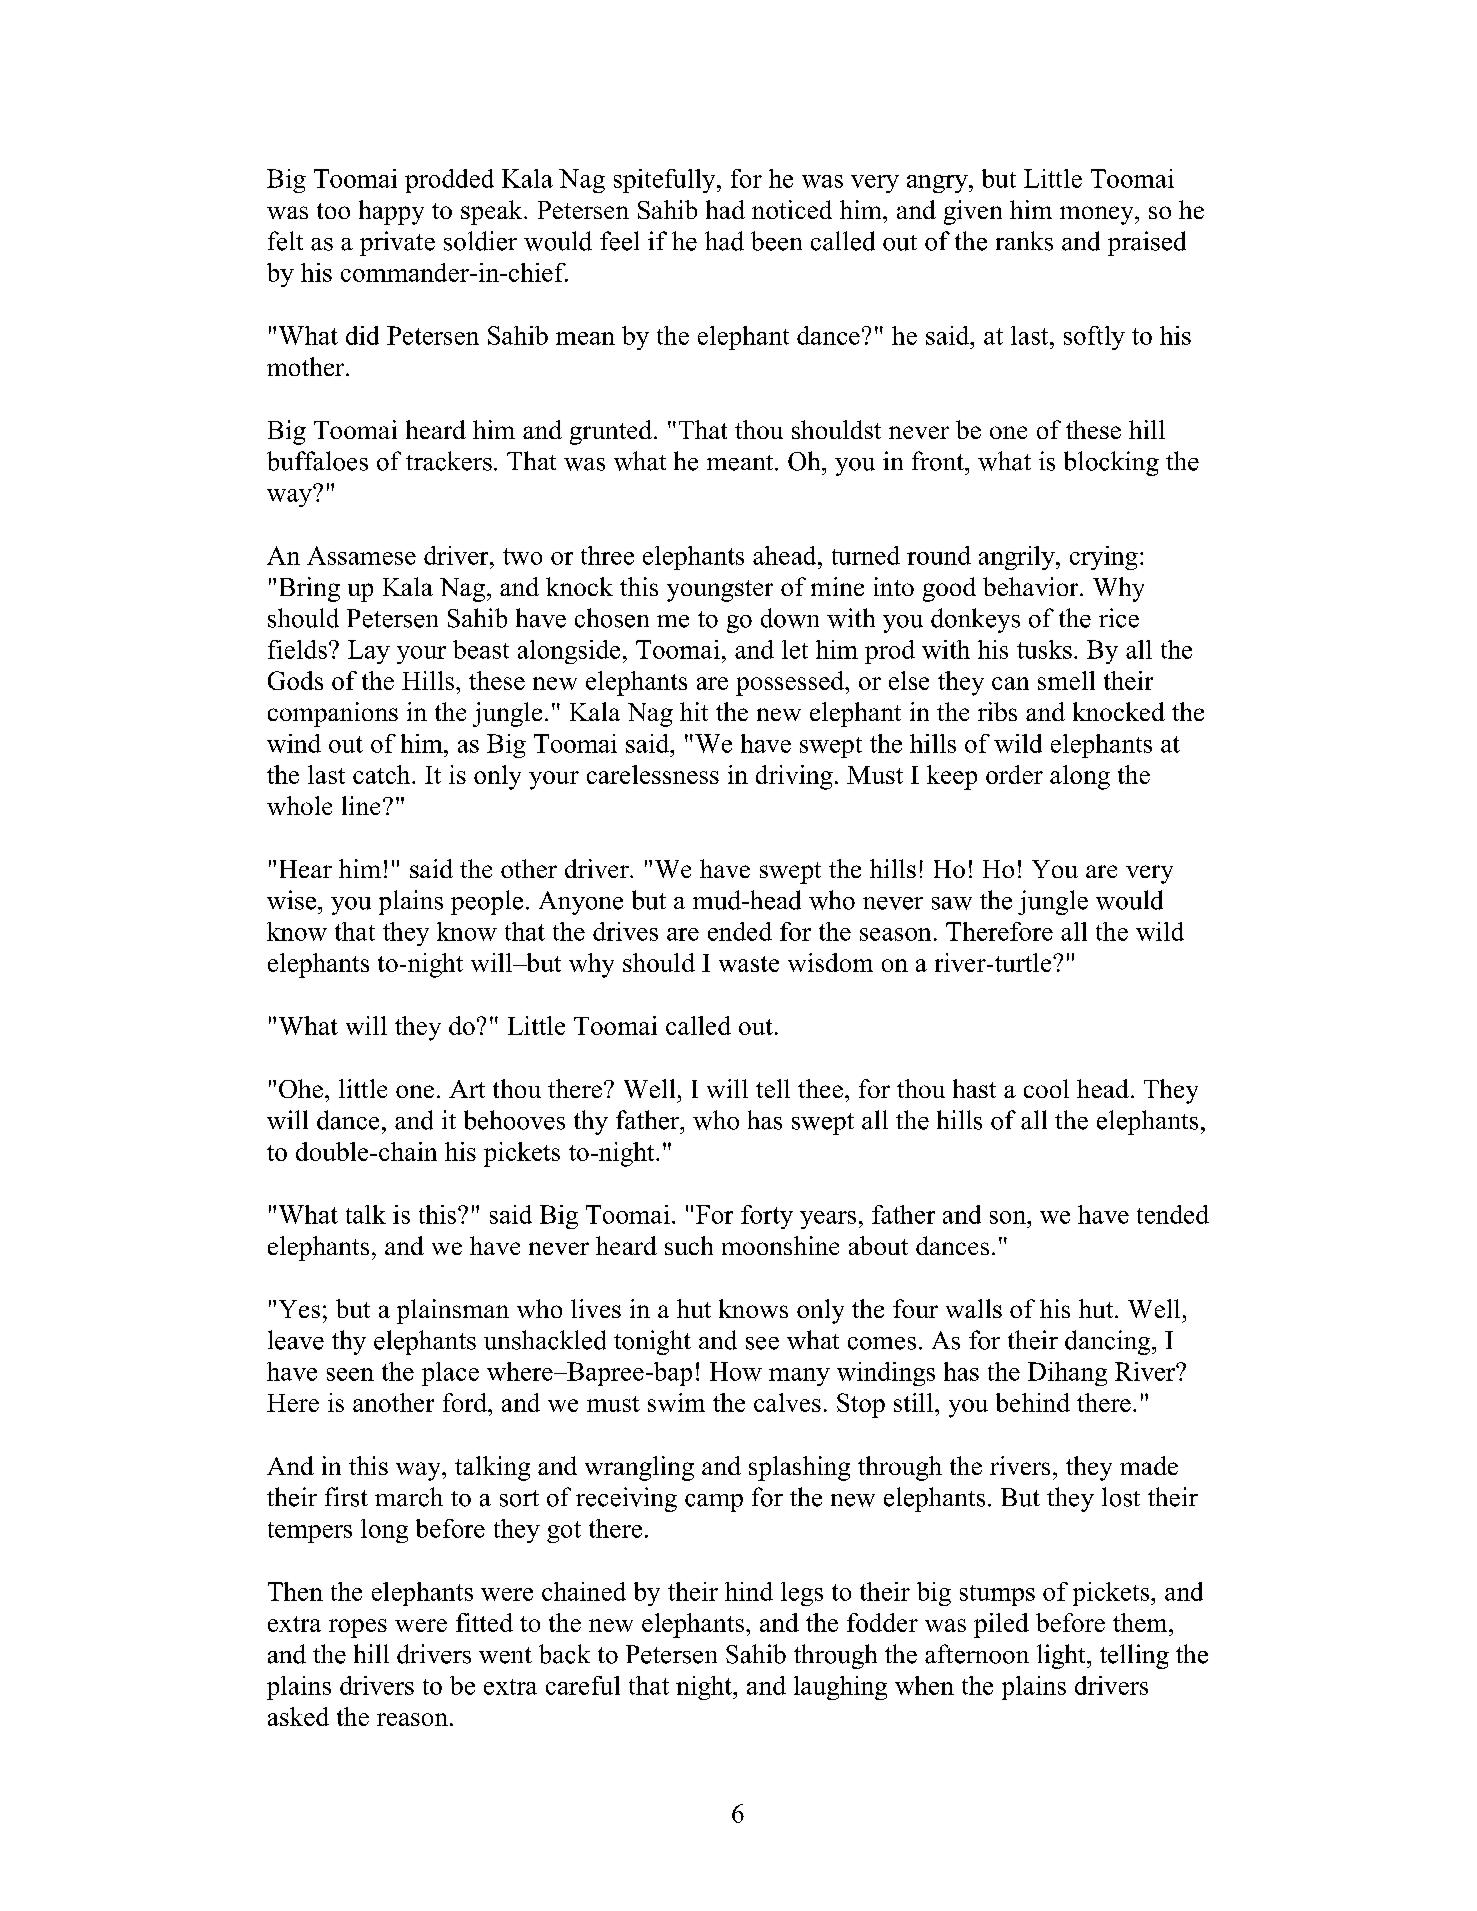 This screenshot has width=1477, height=1911. Describe the element at coordinates (1062, 1656) in the screenshot. I see `light` at that location.
